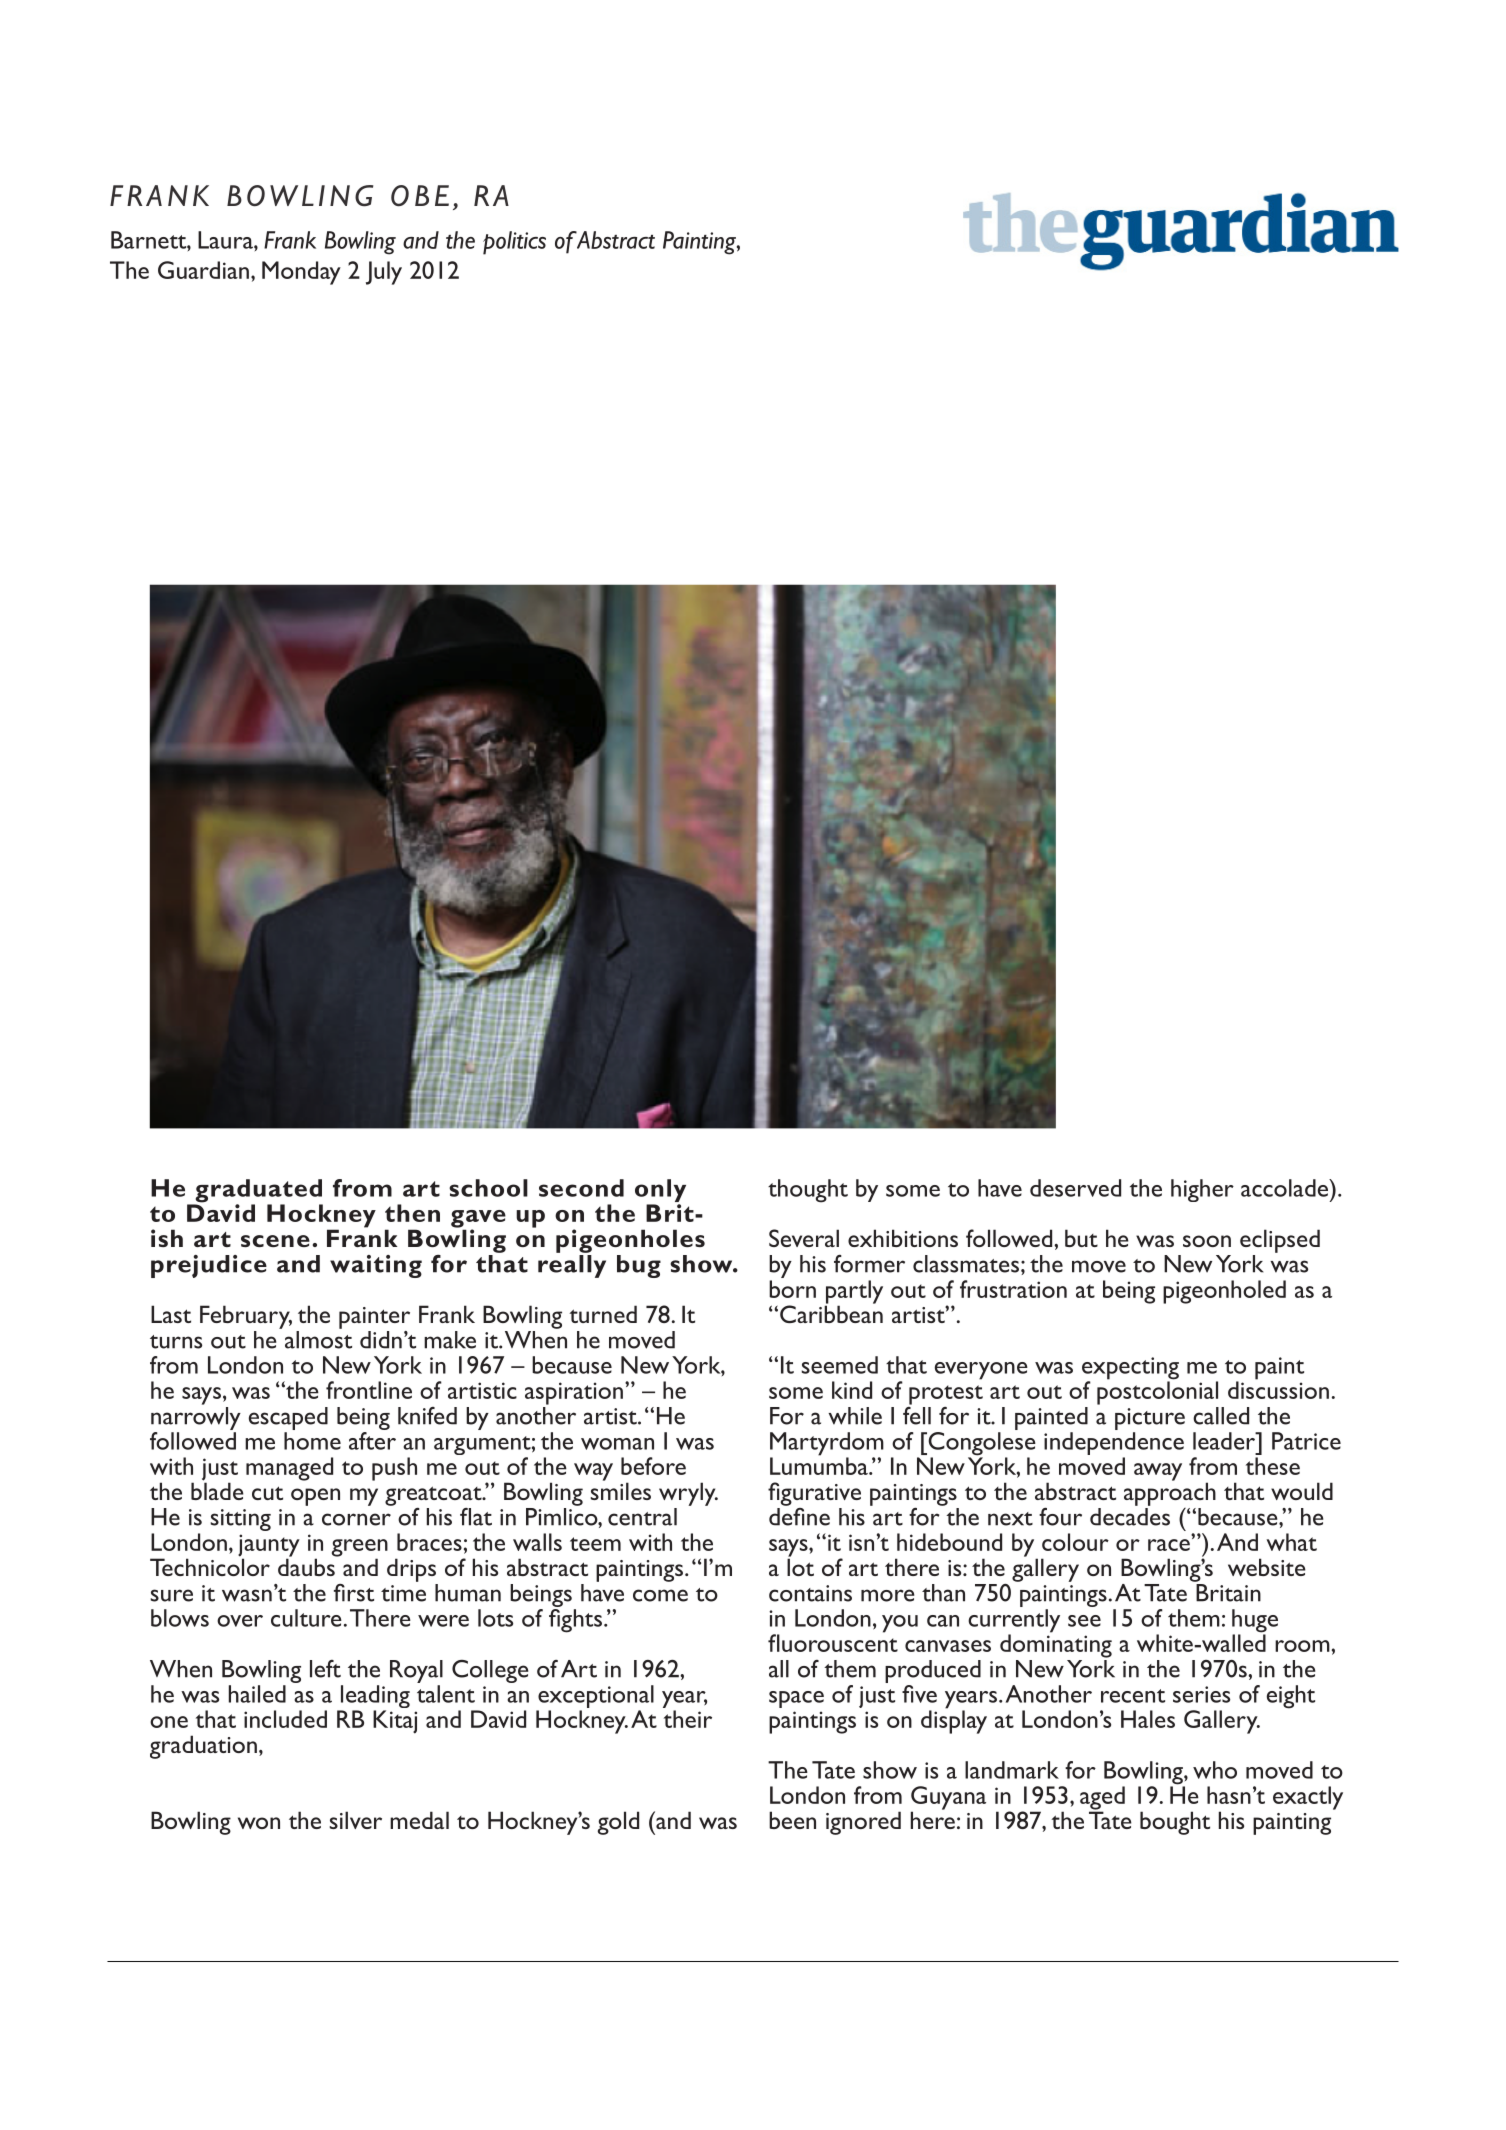 This screenshot has height=2130, width=1506. Describe the element at coordinates (808, 1191) in the screenshot. I see `thought` at that location.
